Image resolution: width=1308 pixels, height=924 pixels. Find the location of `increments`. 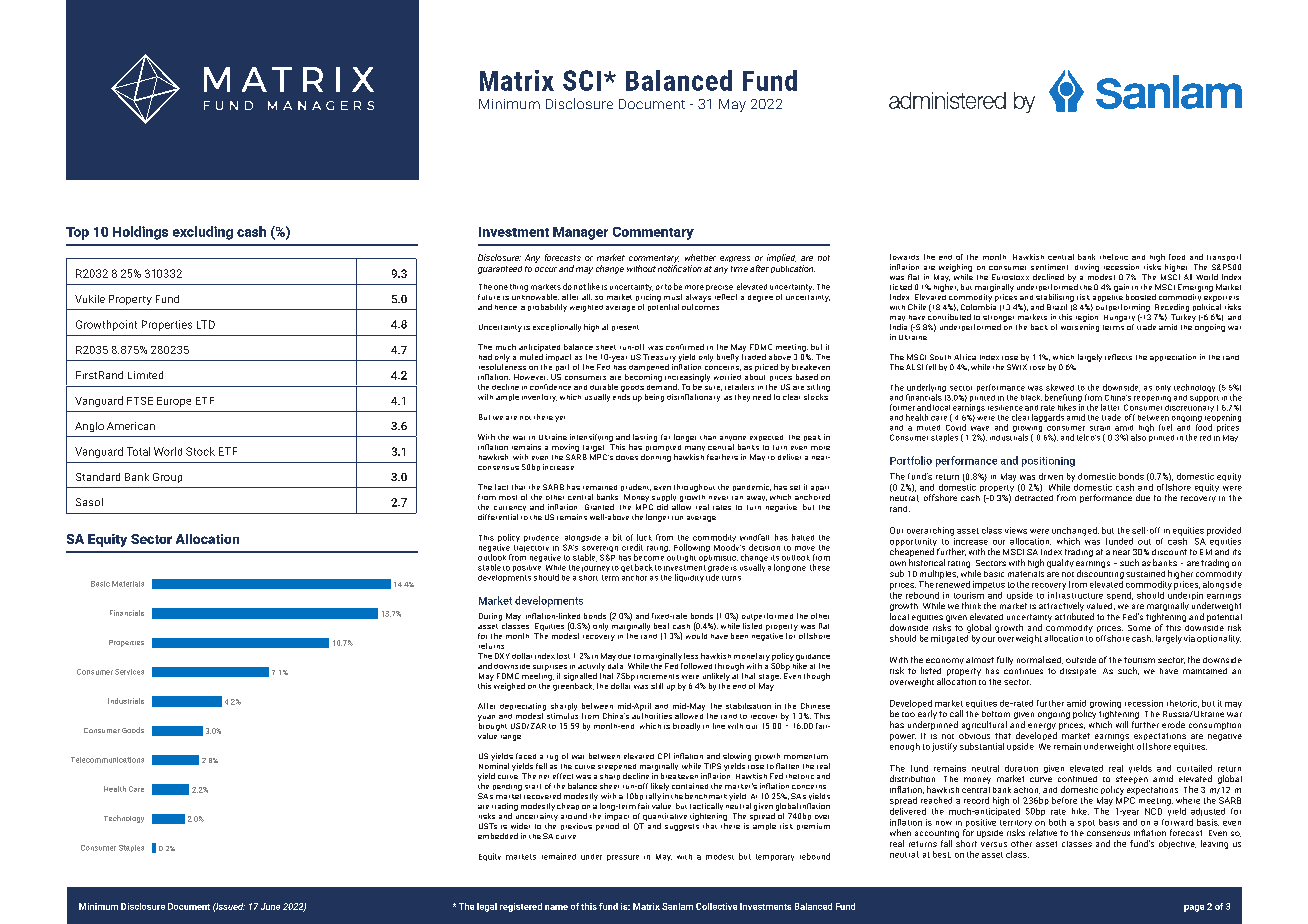

increments is located at coordinates (658, 676).
